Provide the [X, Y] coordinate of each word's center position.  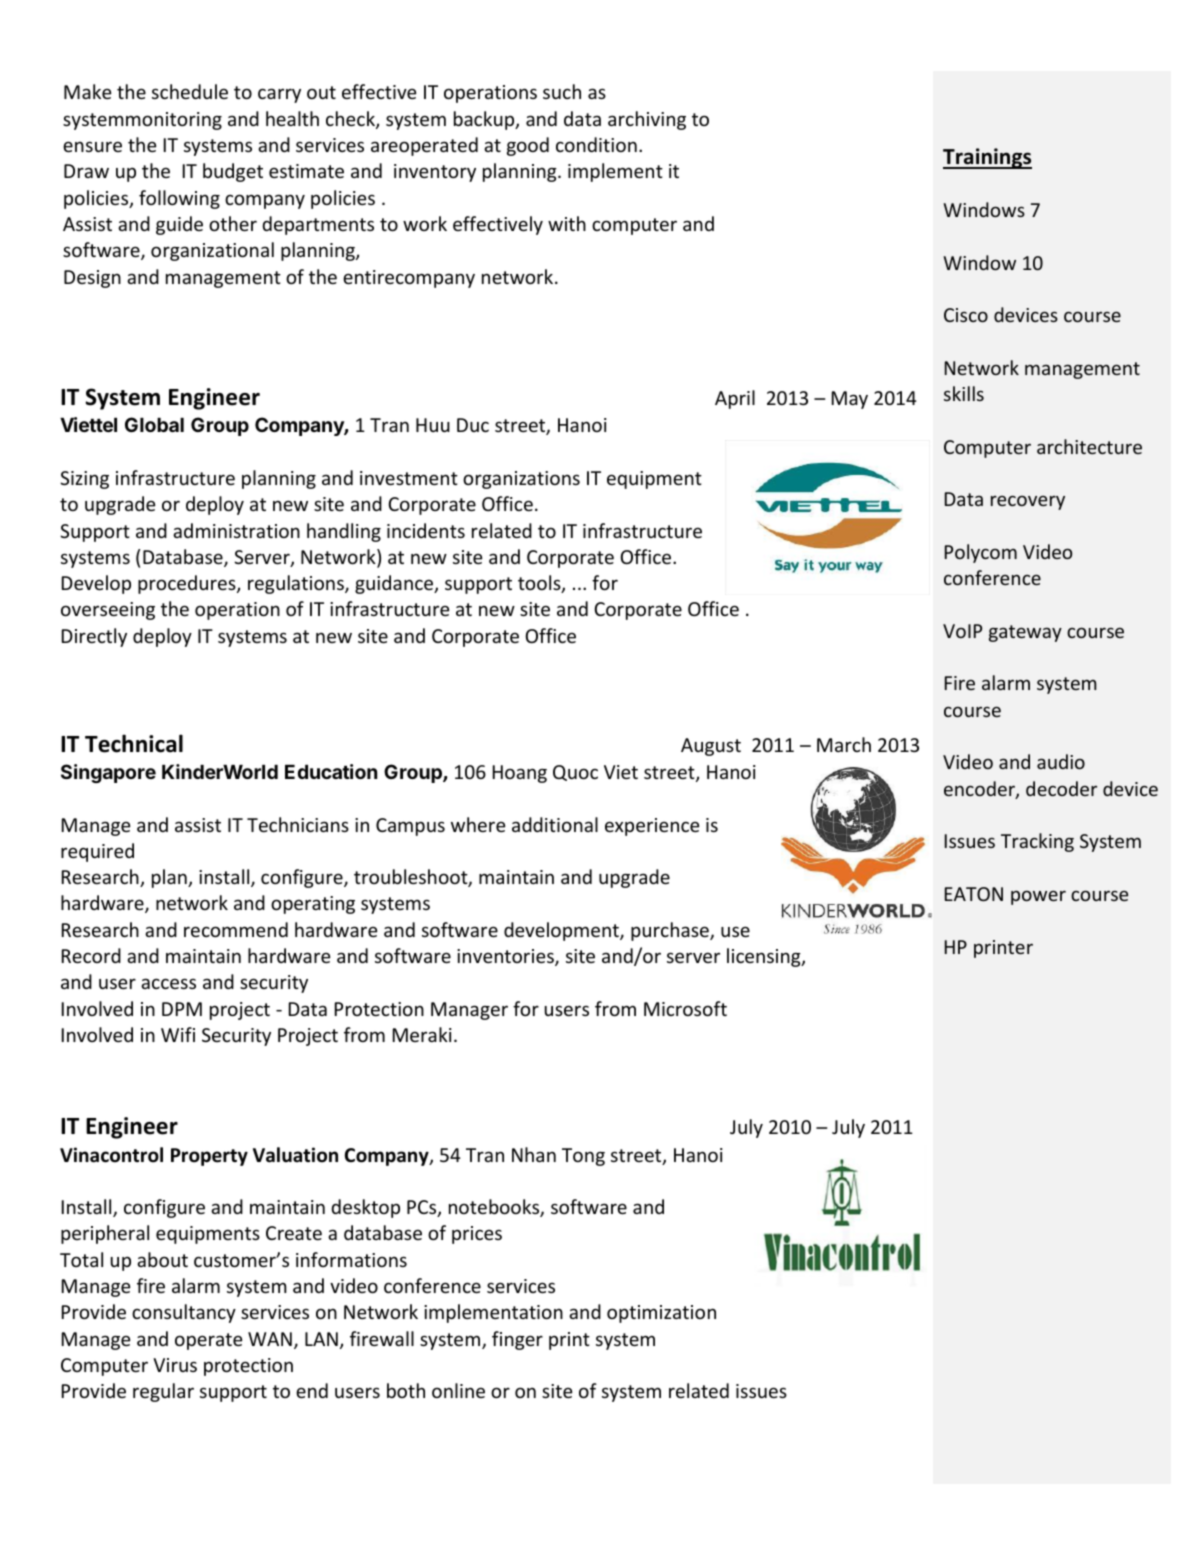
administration [236, 530]
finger [517, 1340]
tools [540, 584]
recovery [1028, 503]
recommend [236, 929]
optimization [661, 1314]
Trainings [987, 158]
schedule [190, 91]
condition [596, 144]
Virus [175, 1365]
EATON [974, 894]
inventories [506, 957]
